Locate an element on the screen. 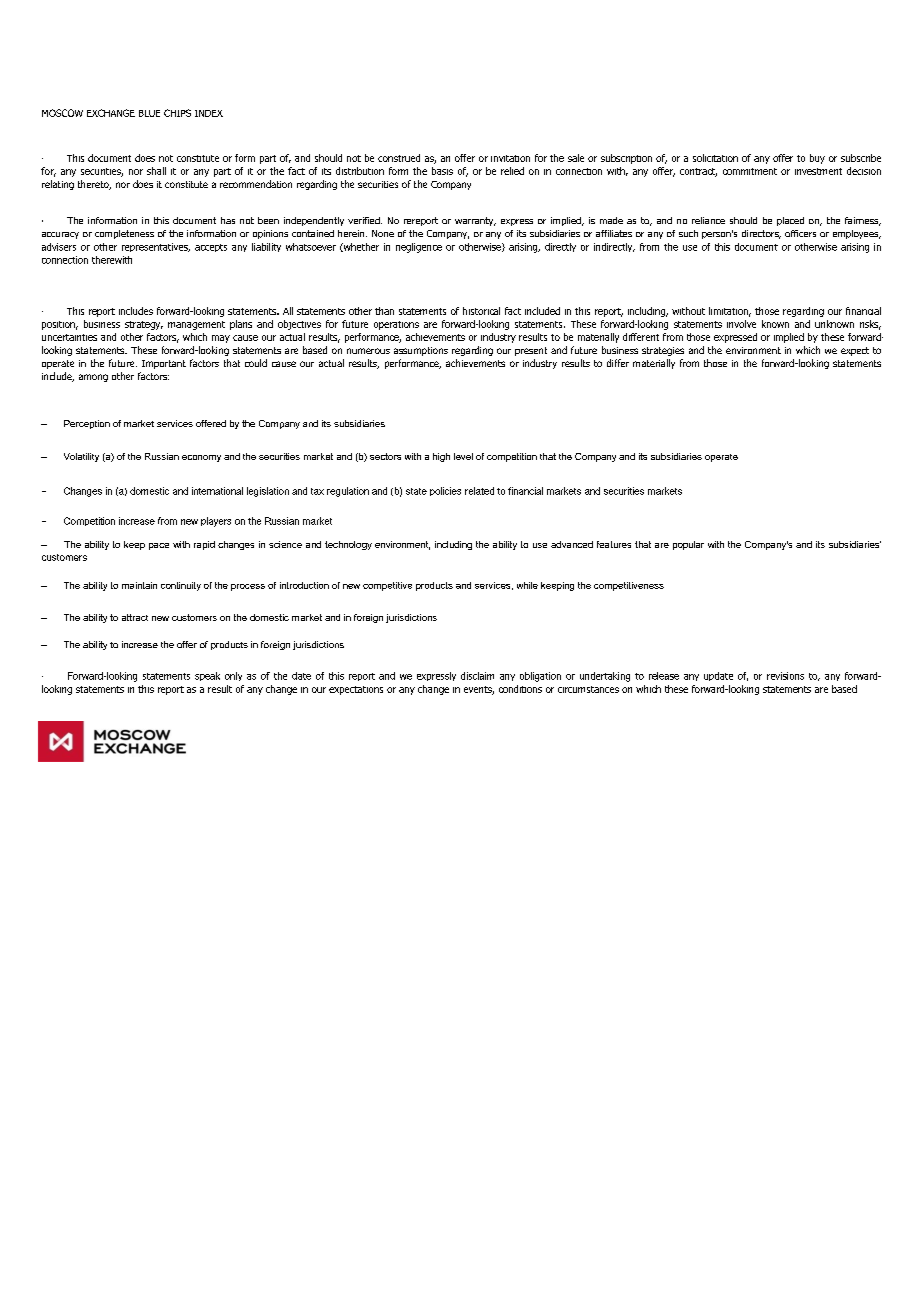 The width and height of the screenshot is (924, 1308). among is located at coordinates (93, 378).
